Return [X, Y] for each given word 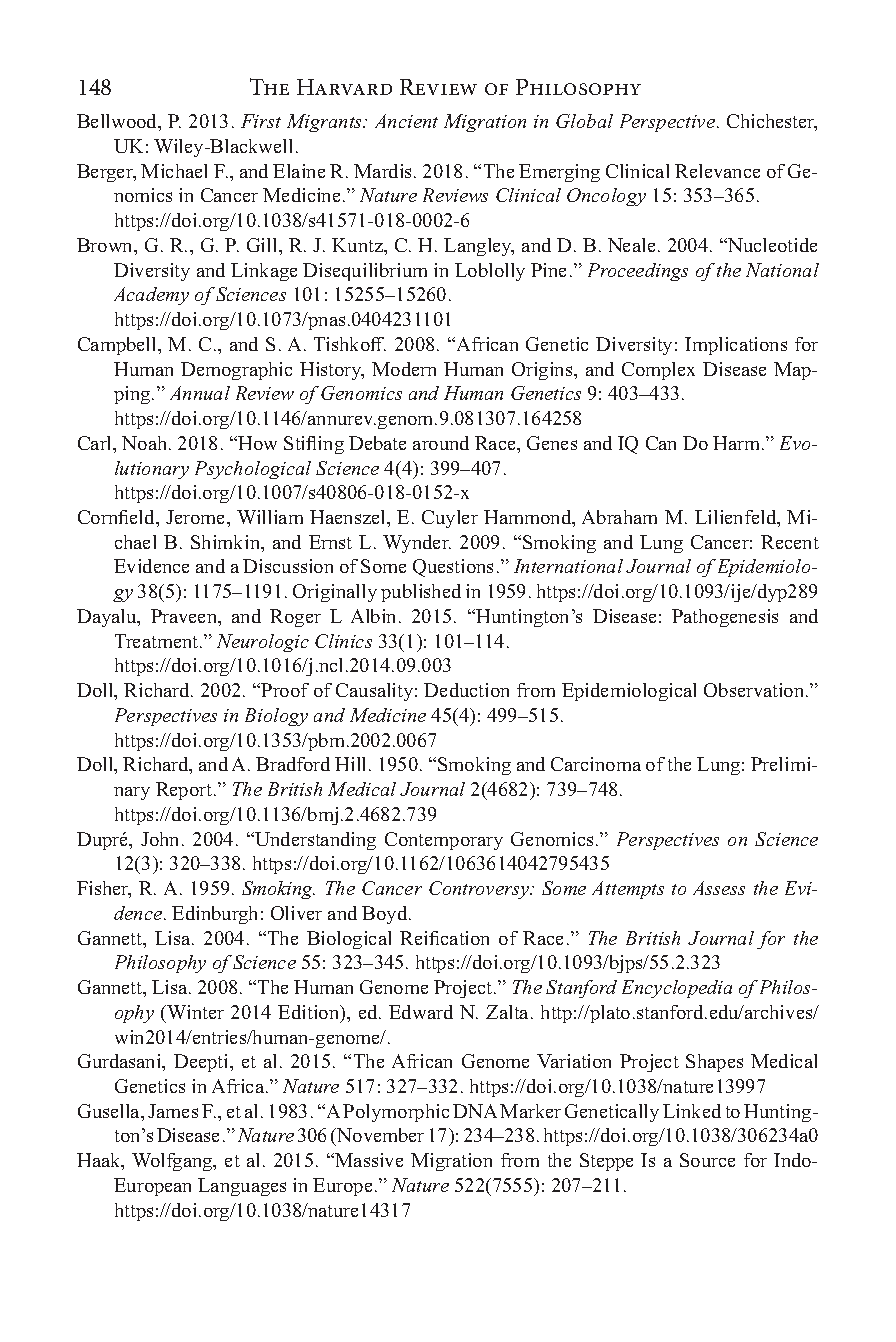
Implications [736, 346]
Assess [719, 888]
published [421, 593]
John [162, 839]
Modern [404, 369]
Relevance [717, 171]
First [261, 121]
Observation [755, 690]
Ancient [406, 121]
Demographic [236, 371]
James [173, 1111]
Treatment [158, 641]
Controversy [480, 890]
